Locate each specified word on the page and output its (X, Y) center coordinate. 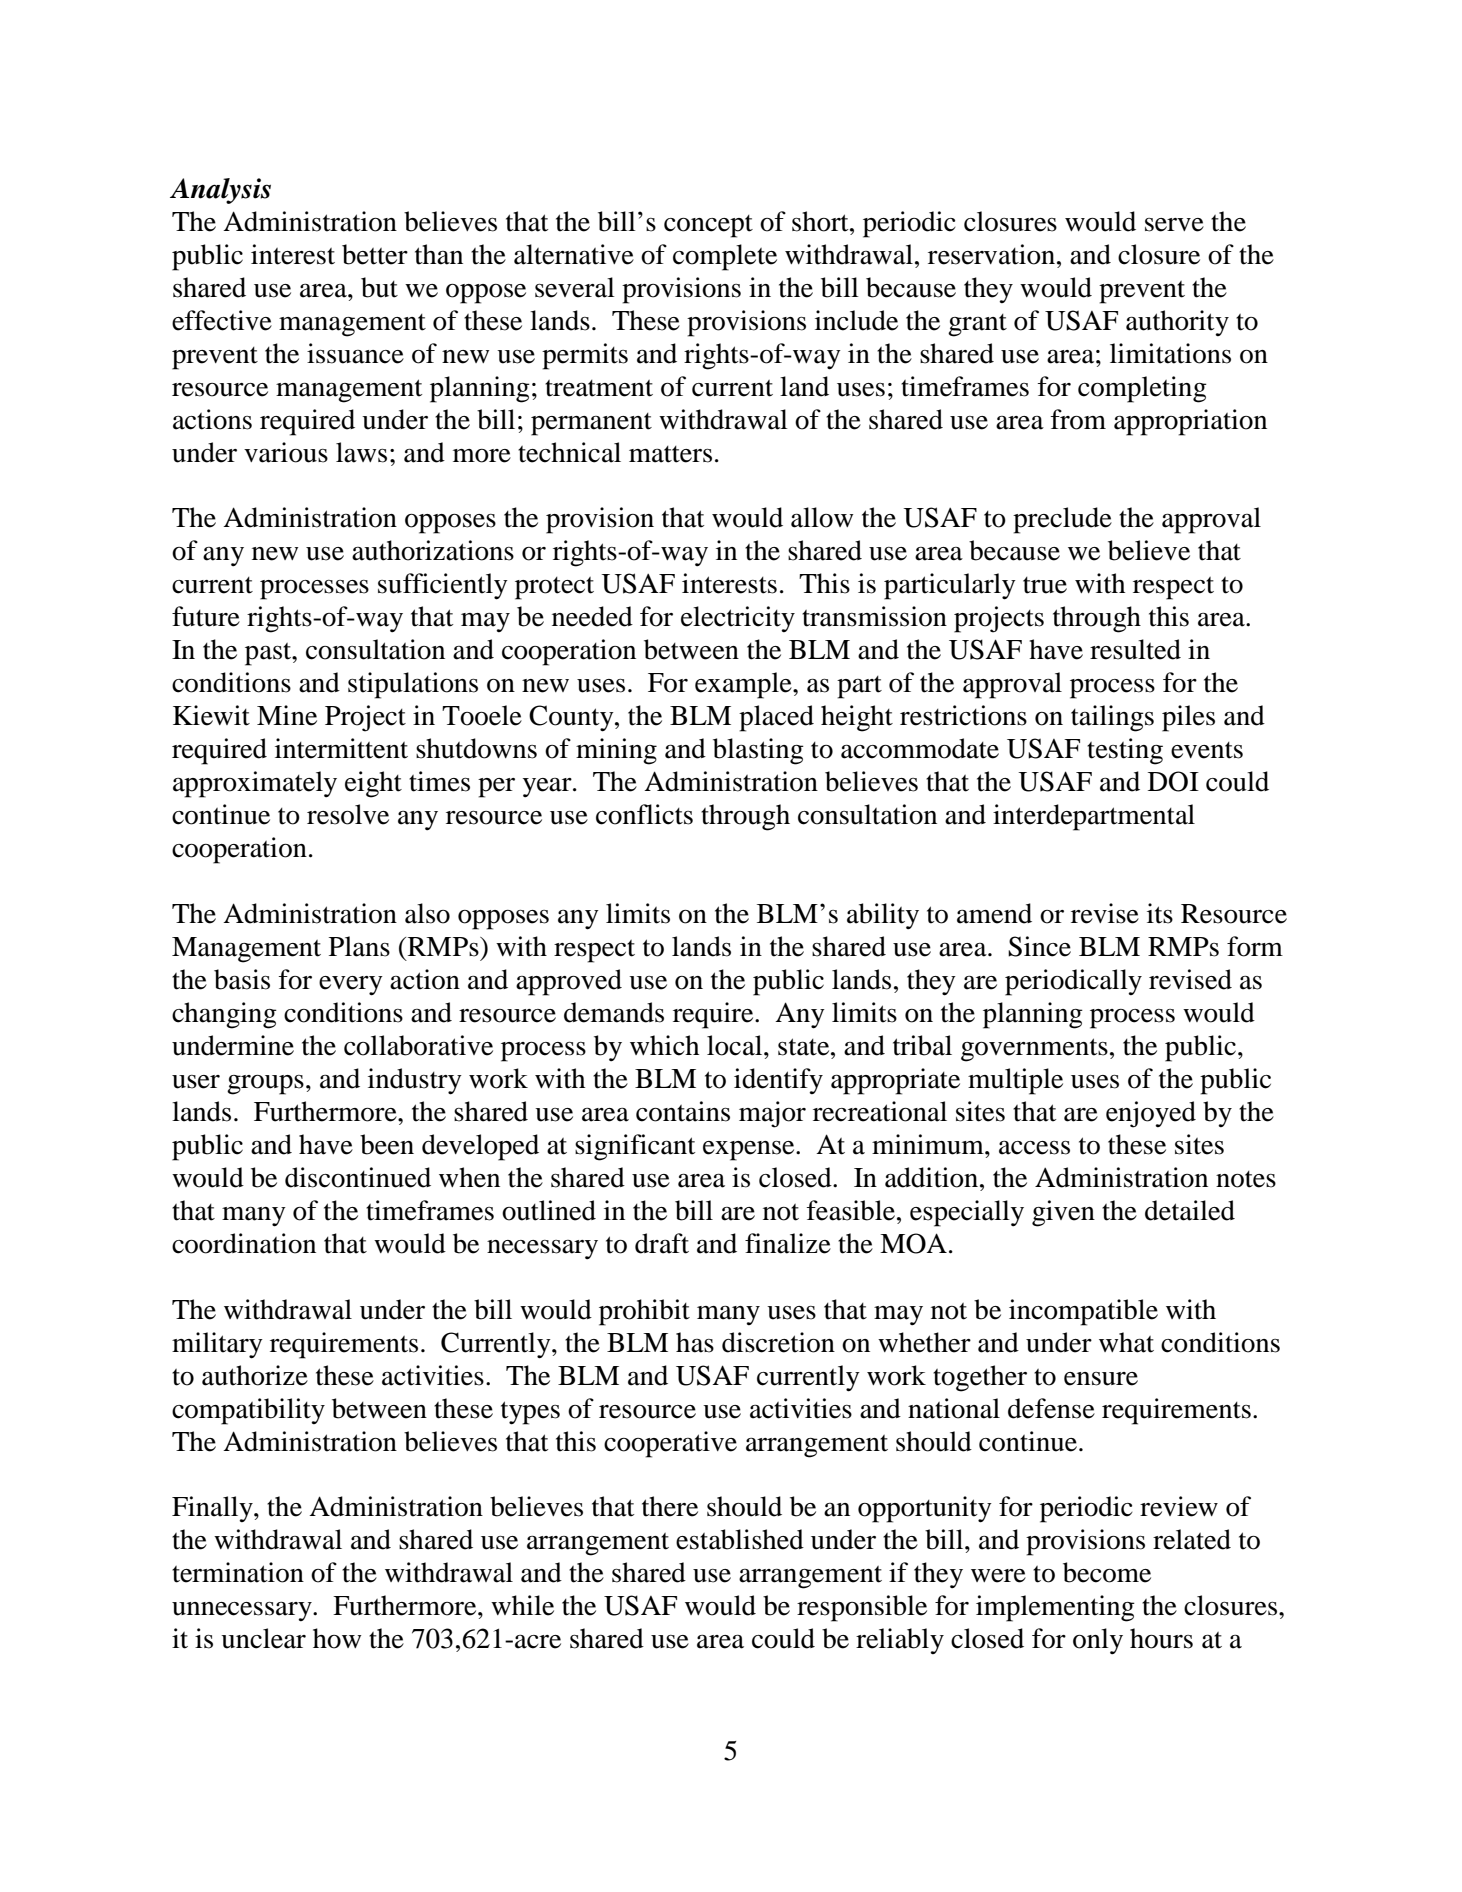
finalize (788, 1243)
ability (883, 916)
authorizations (433, 550)
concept (708, 226)
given (1063, 1213)
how (337, 1638)
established (740, 1539)
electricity (738, 619)
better (375, 254)
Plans (359, 946)
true (1045, 585)
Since (1039, 946)
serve (1174, 225)
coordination (244, 1243)
